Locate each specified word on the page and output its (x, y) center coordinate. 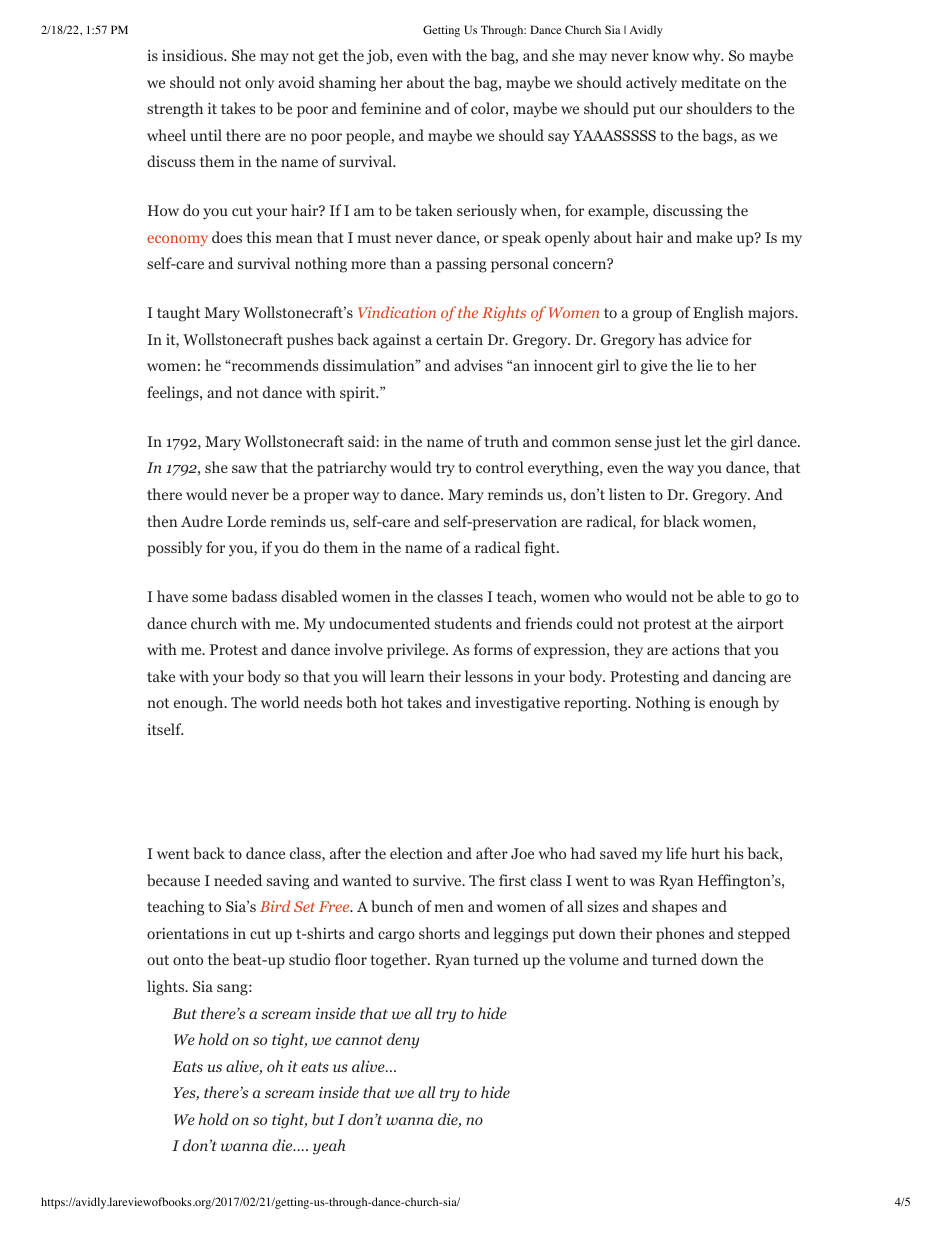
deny (403, 1041)
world (280, 702)
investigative (517, 704)
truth (501, 441)
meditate (710, 82)
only (259, 83)
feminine (391, 108)
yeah (329, 1147)
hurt (705, 853)
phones (680, 935)
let (693, 441)
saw (244, 469)
